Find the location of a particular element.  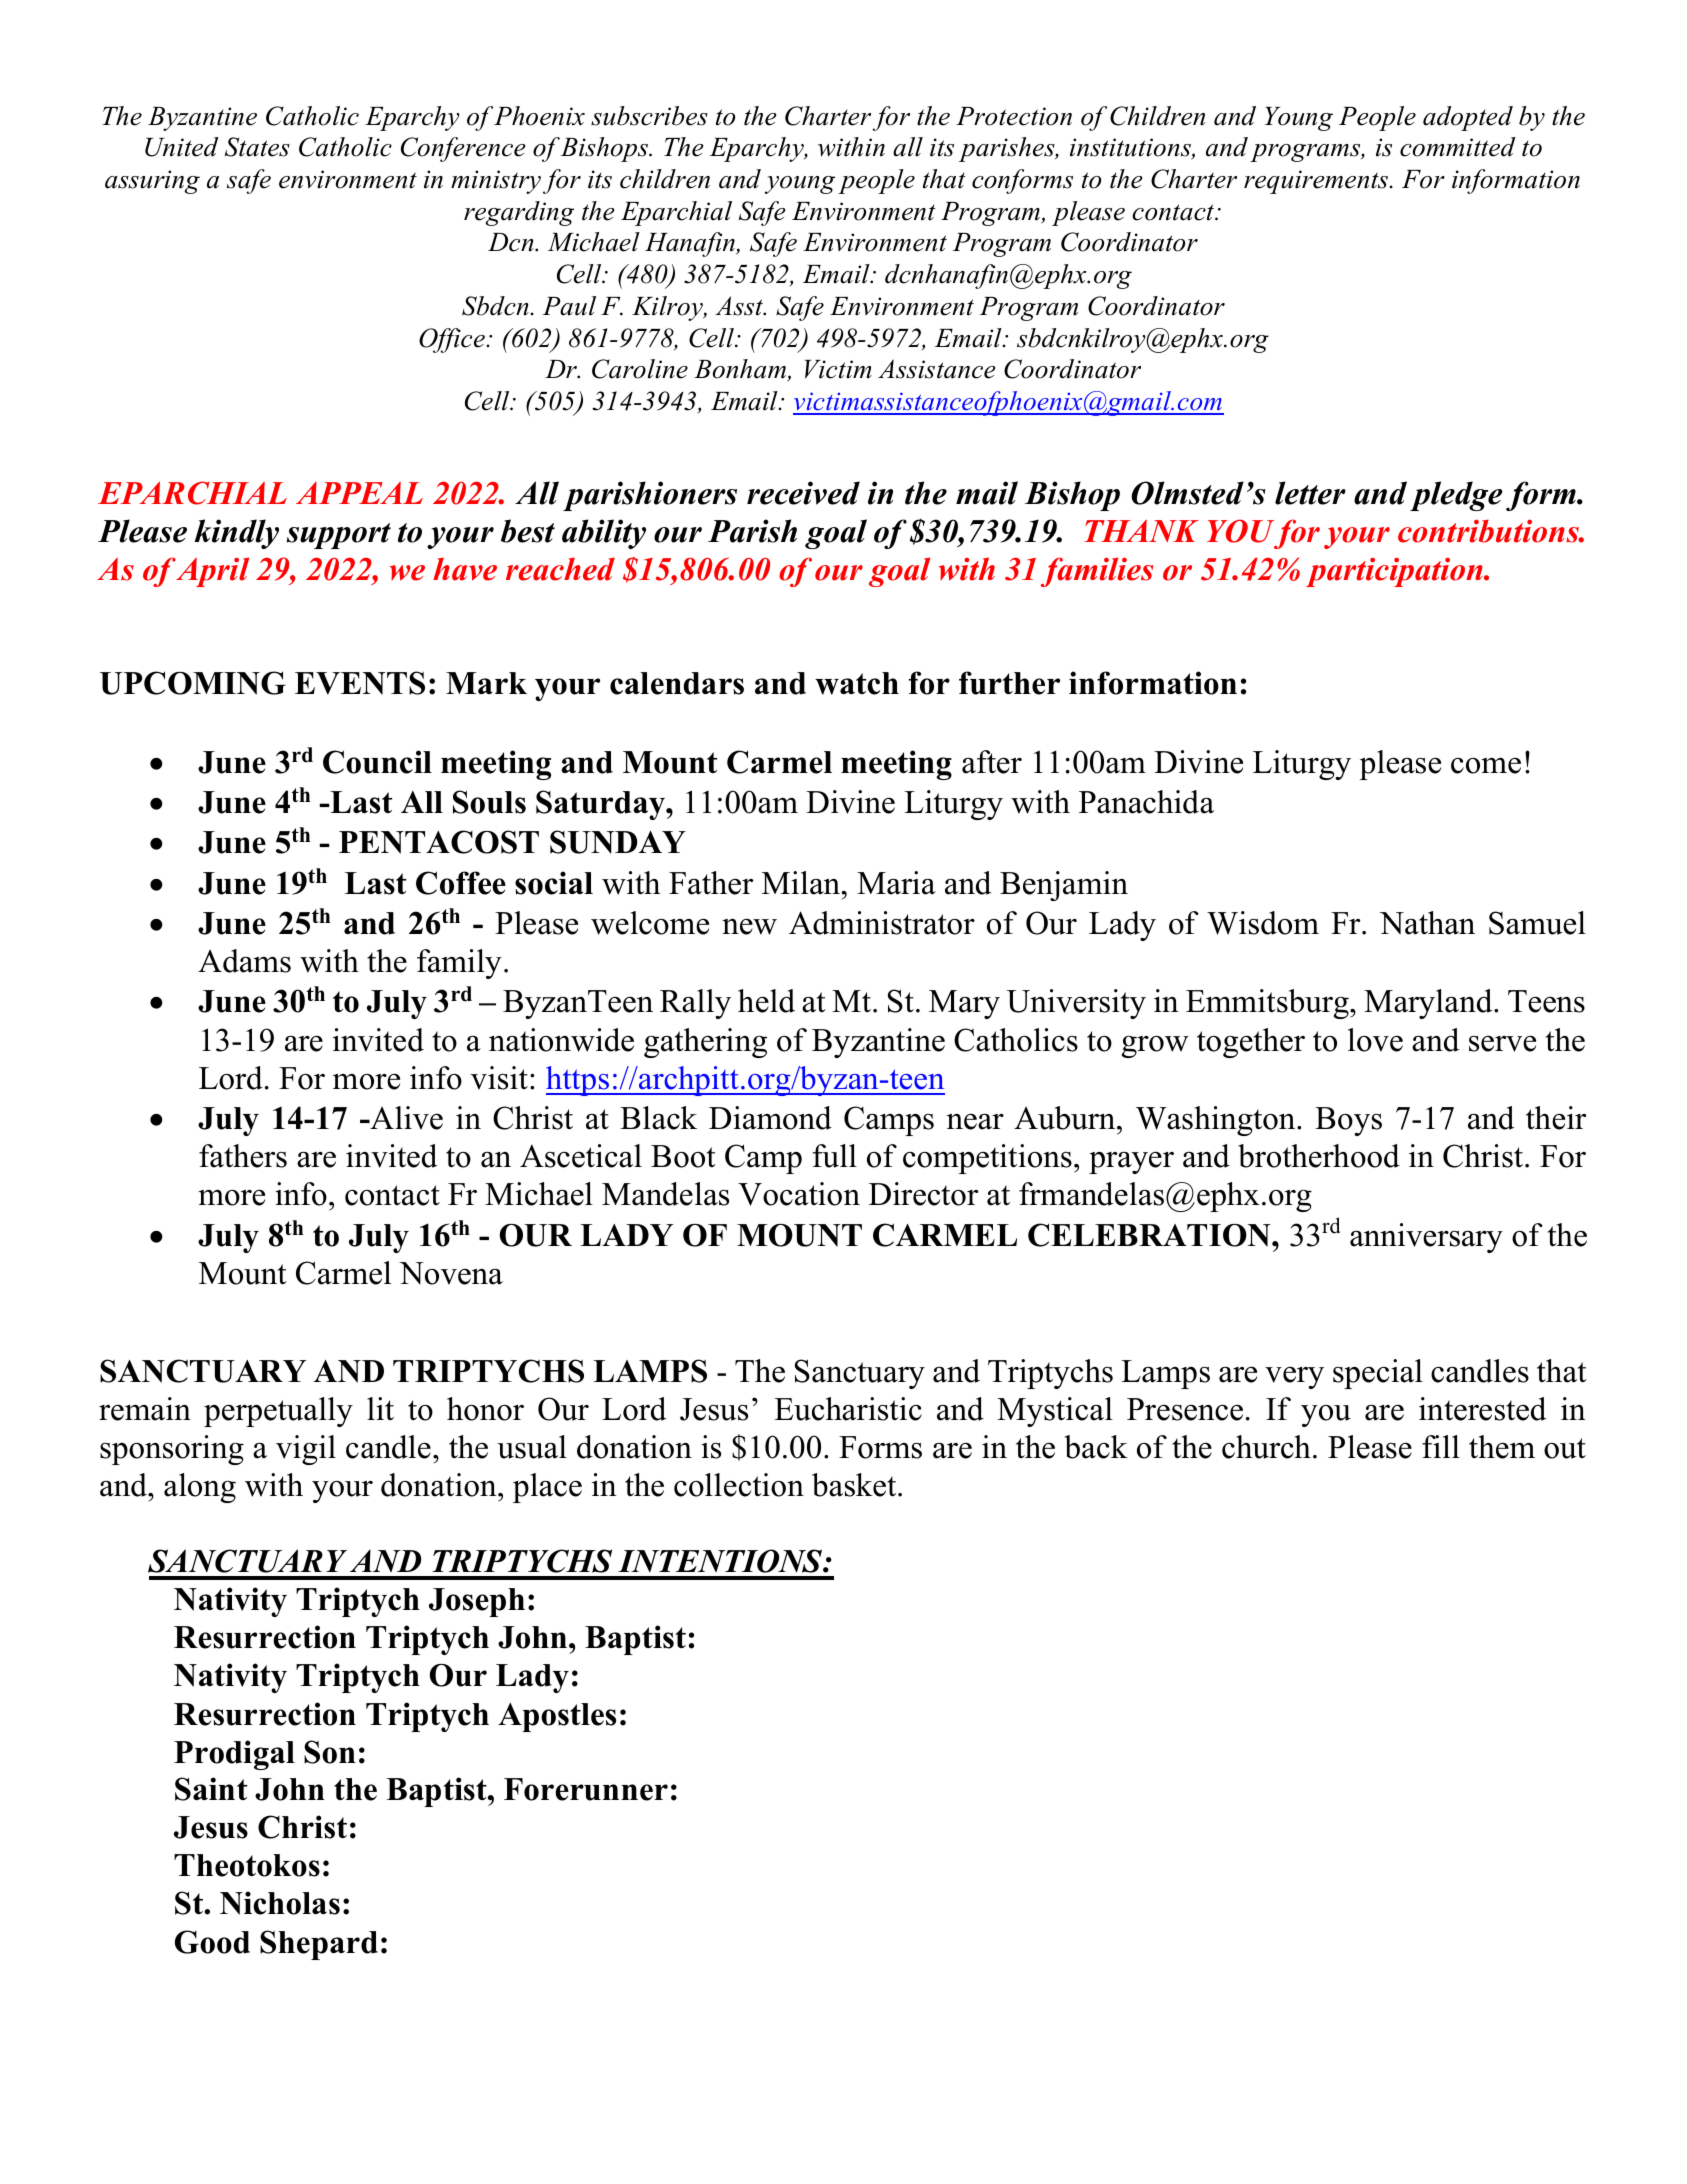

Protection is located at coordinates (1014, 116).
